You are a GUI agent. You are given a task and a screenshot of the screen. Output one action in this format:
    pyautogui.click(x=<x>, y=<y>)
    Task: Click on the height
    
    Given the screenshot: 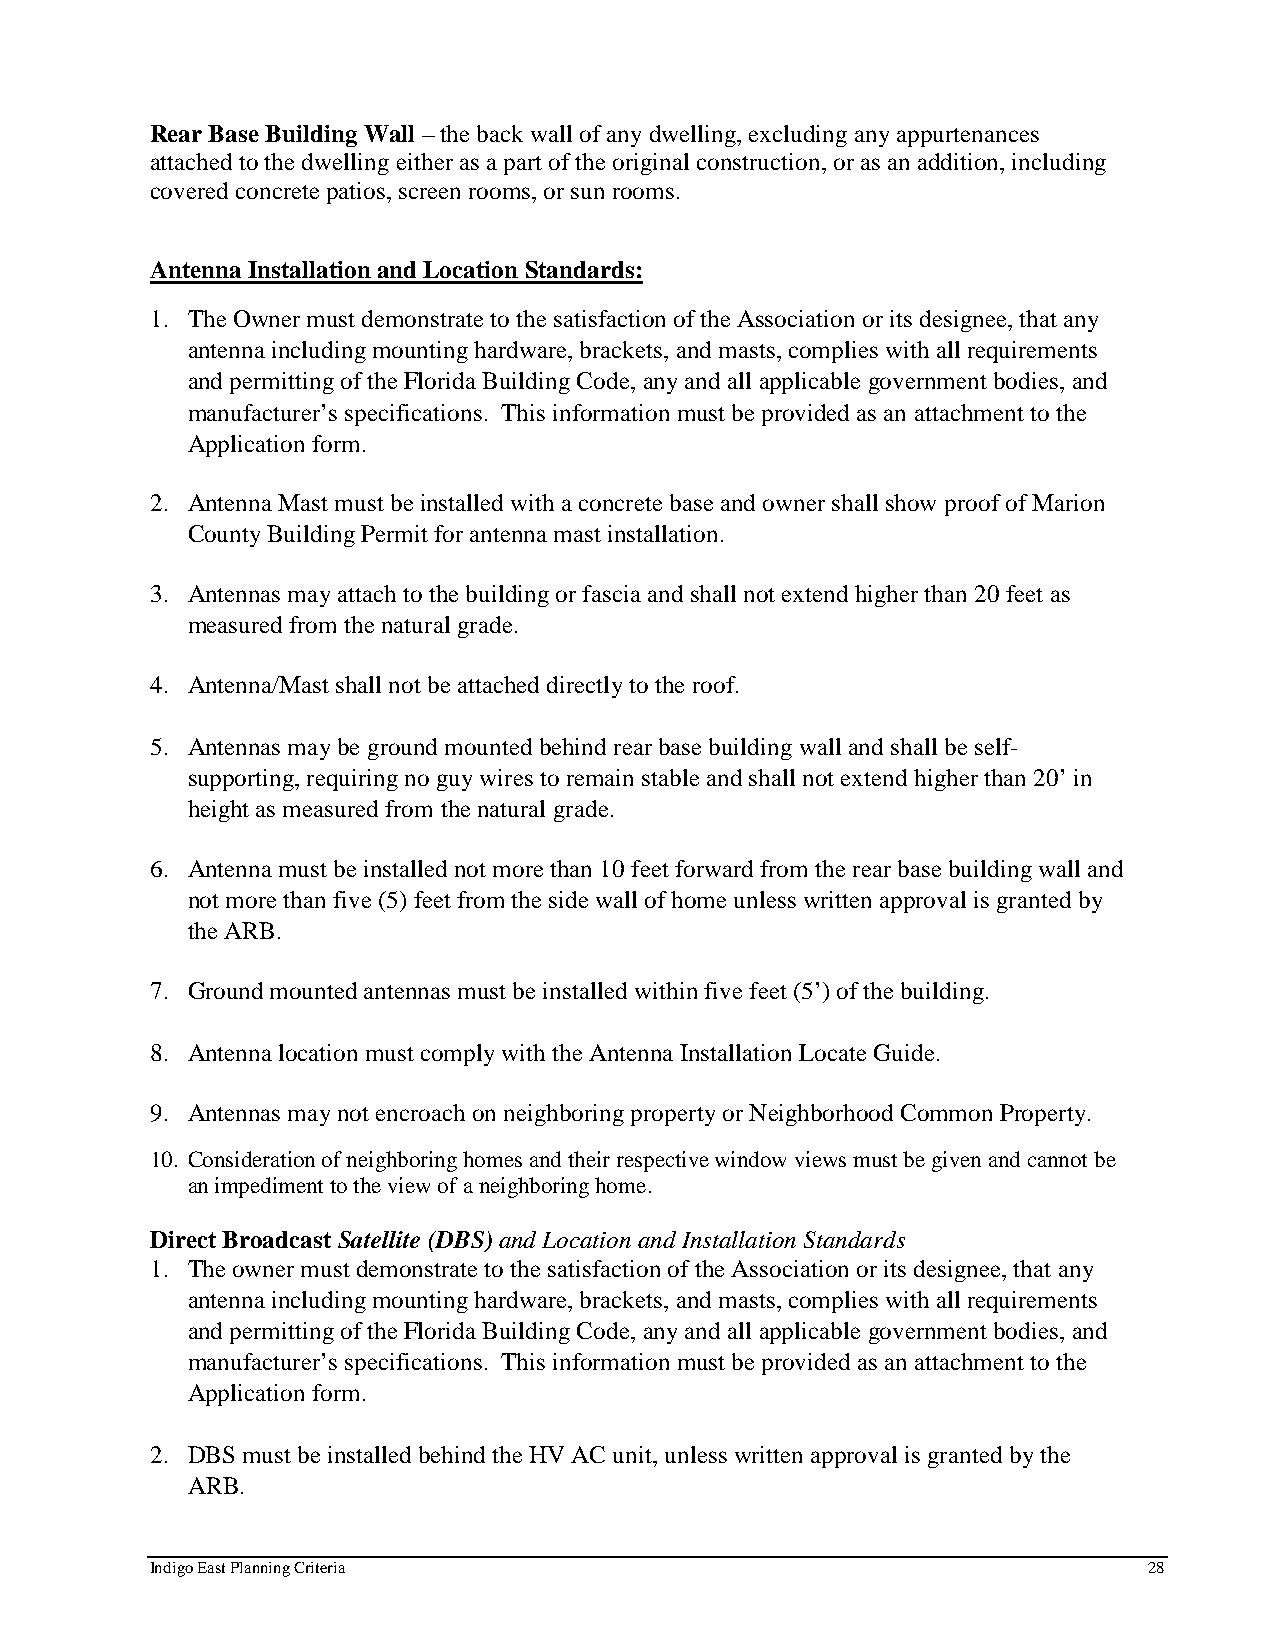 What is the action you would take?
    pyautogui.click(x=218, y=811)
